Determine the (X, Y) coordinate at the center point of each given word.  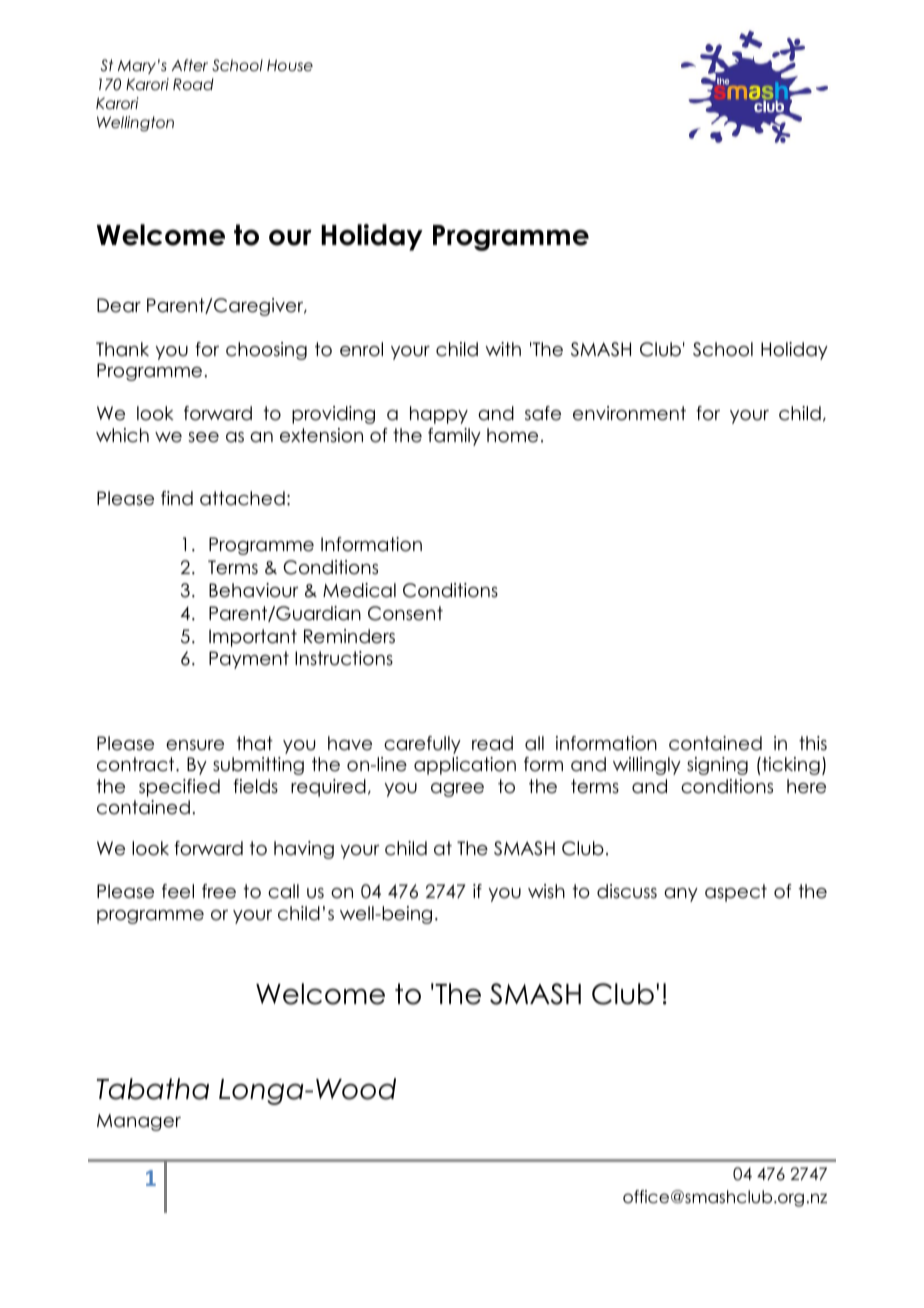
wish (546, 891)
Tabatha (153, 1089)
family (454, 437)
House (290, 65)
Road (193, 84)
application (465, 766)
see (203, 437)
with (503, 349)
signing (717, 766)
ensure (195, 745)
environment (629, 413)
